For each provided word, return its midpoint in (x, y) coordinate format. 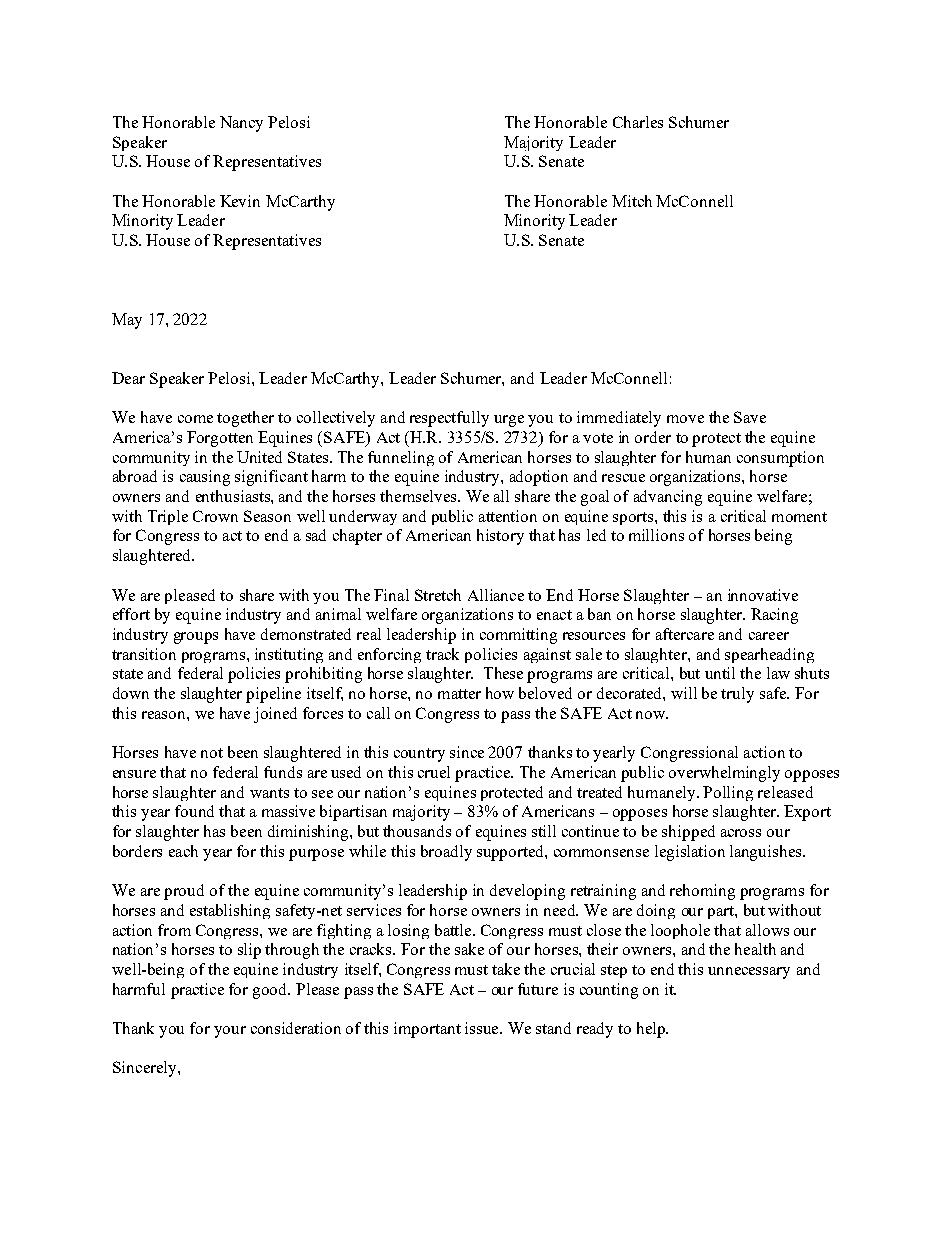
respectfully (449, 419)
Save (750, 417)
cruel (434, 772)
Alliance (496, 595)
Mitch (632, 201)
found (194, 811)
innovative (763, 595)
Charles (638, 122)
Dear (128, 378)
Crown (215, 516)
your (230, 1032)
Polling (728, 793)
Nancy (241, 124)
